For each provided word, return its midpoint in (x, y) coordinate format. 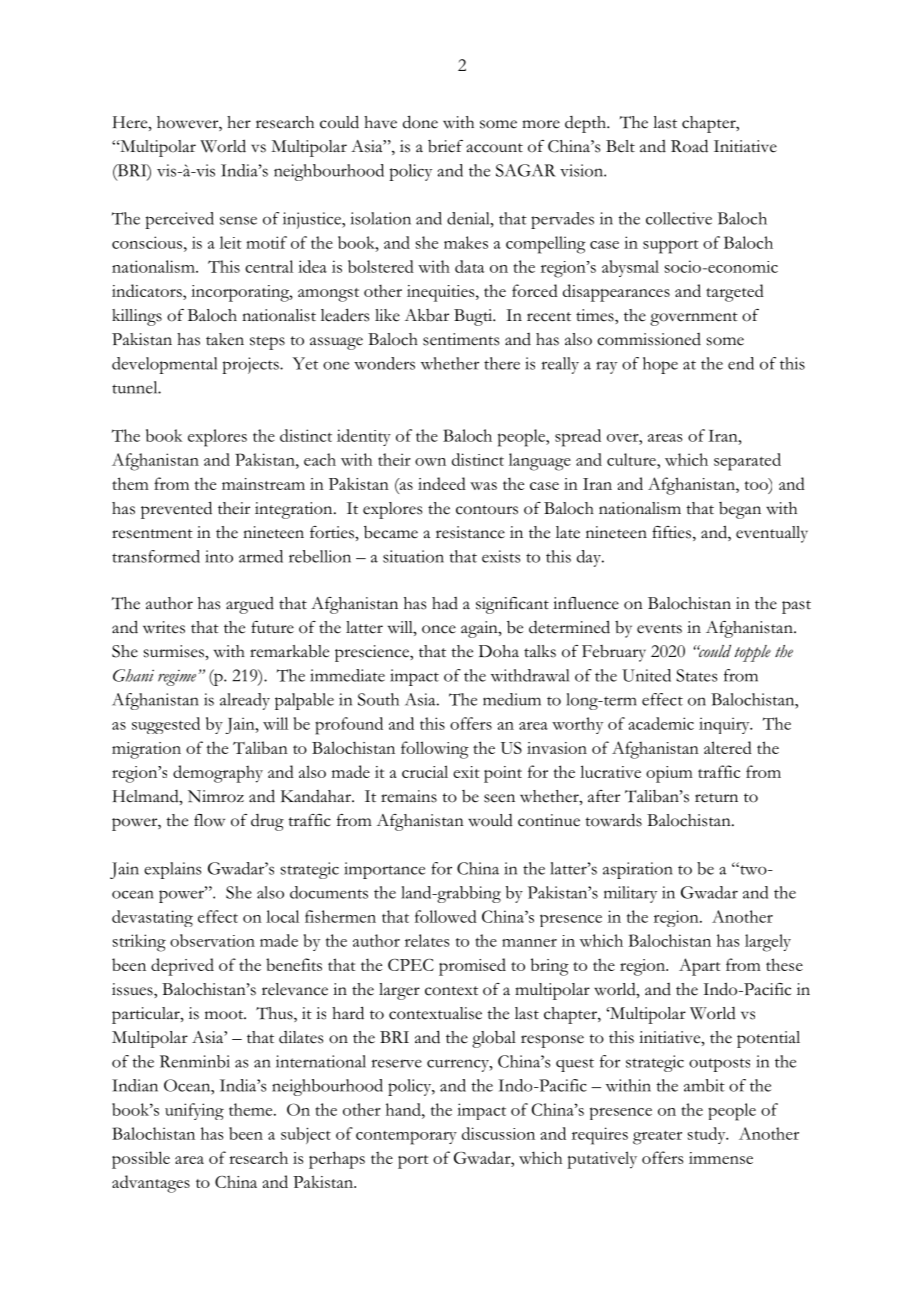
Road (689, 146)
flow (209, 820)
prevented (176, 510)
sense (238, 220)
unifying (194, 1111)
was (483, 486)
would (490, 820)
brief (445, 146)
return (716, 798)
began (740, 510)
